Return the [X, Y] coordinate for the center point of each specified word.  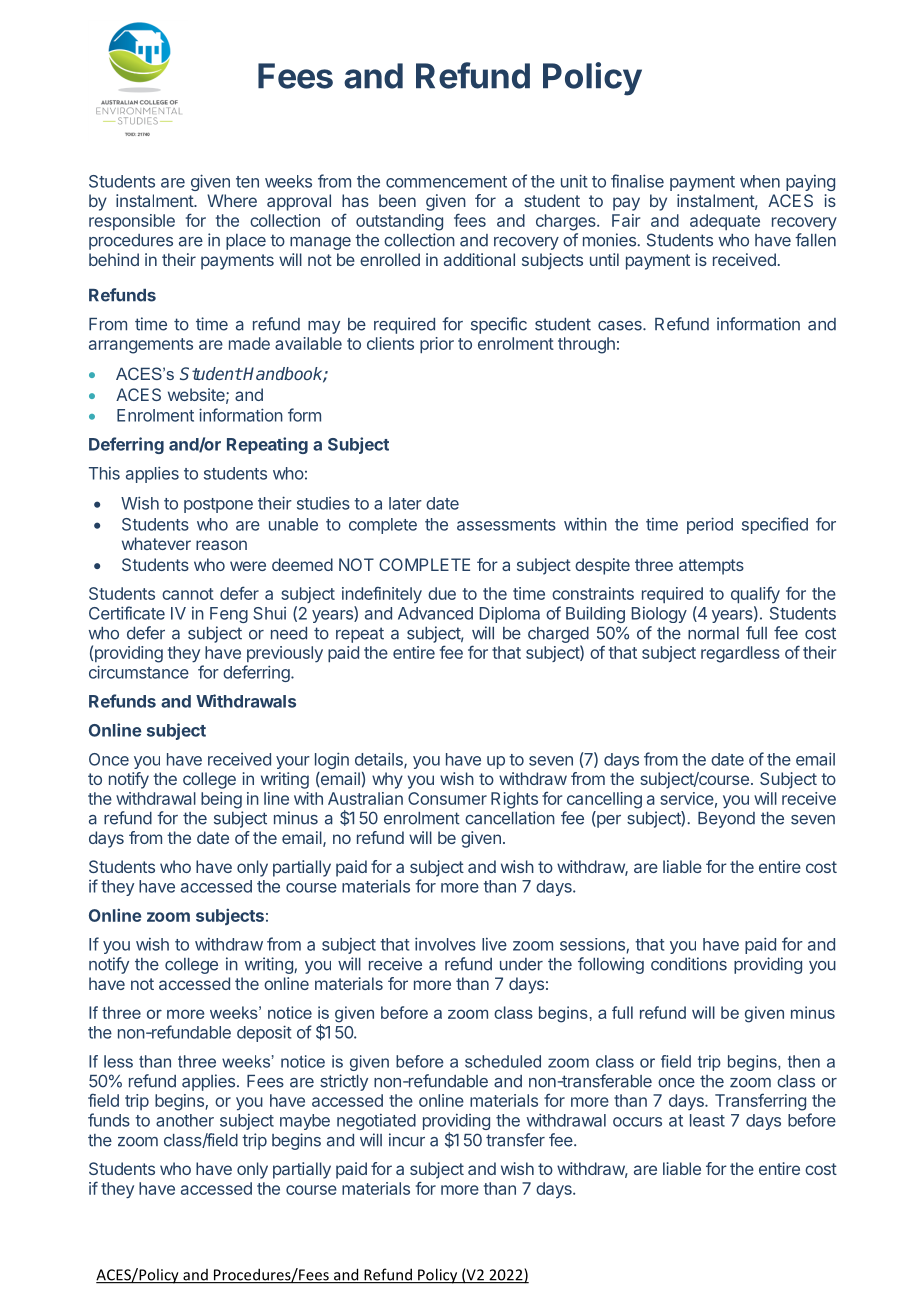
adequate [725, 222]
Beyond [726, 820]
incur [407, 1140]
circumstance [139, 672]
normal [713, 633]
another [185, 1120]
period [710, 525]
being [221, 800]
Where [232, 200]
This [104, 473]
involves [445, 944]
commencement [446, 182]
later [405, 503]
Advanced [435, 613]
